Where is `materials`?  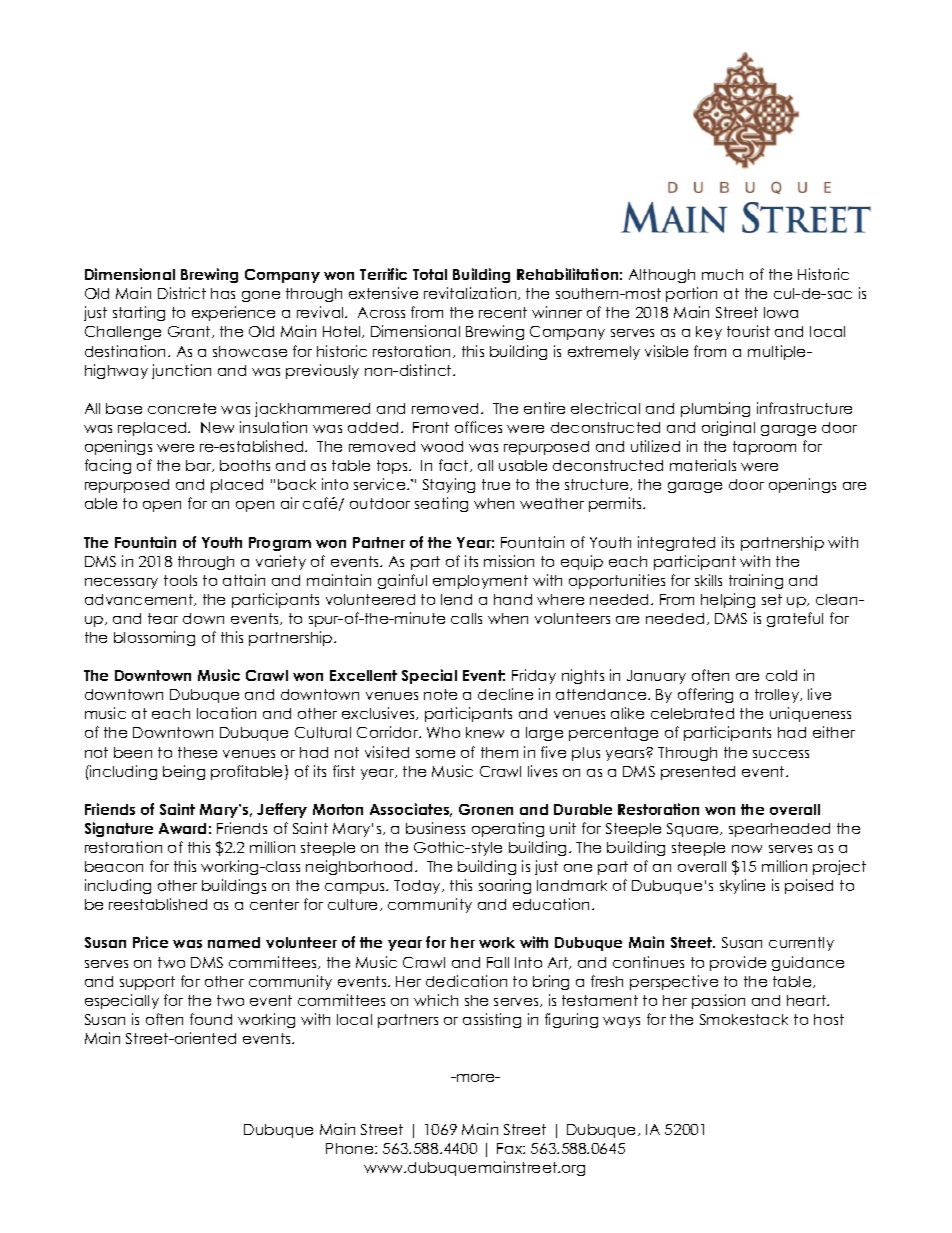
materials is located at coordinates (703, 465).
